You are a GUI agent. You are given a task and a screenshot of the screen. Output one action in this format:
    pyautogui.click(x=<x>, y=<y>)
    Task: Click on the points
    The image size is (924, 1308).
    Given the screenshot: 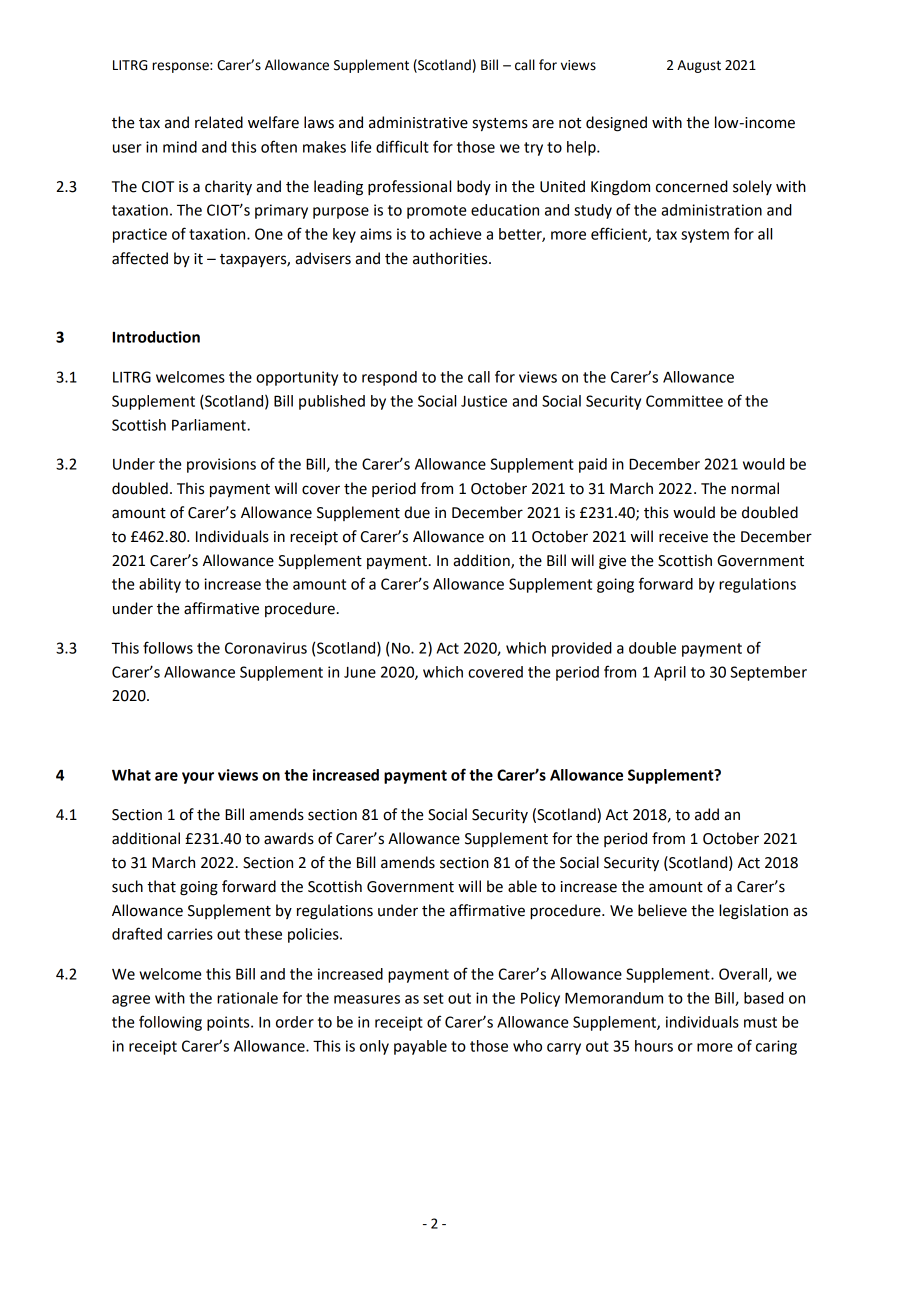 What is the action you would take?
    pyautogui.click(x=229, y=1023)
